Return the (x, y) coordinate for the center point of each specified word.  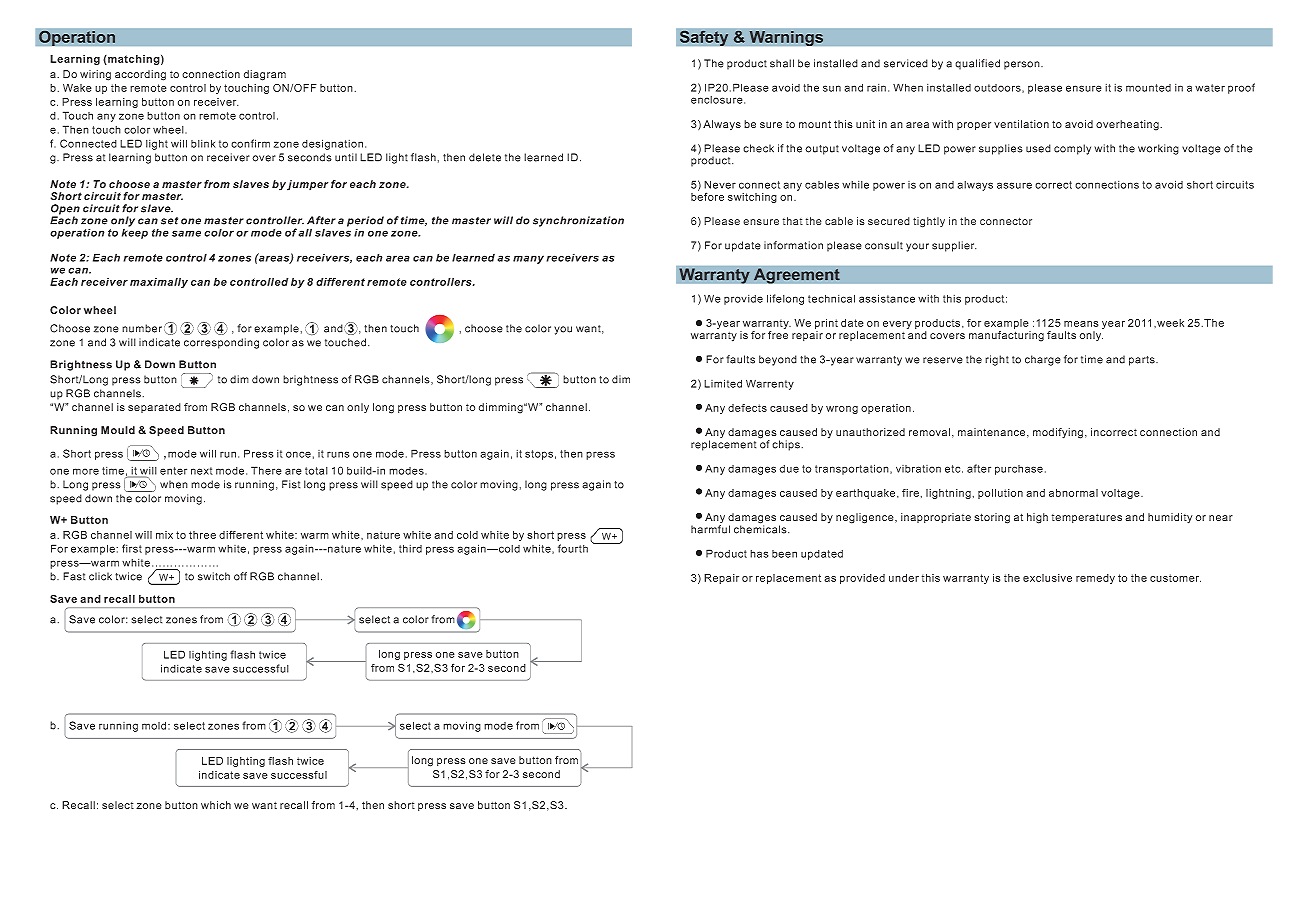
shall (782, 63)
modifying (1058, 433)
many (528, 259)
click (100, 576)
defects (747, 408)
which (216, 805)
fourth (573, 548)
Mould (118, 430)
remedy (1095, 579)
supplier (954, 246)
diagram (265, 75)
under (904, 578)
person (1023, 65)
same (186, 233)
